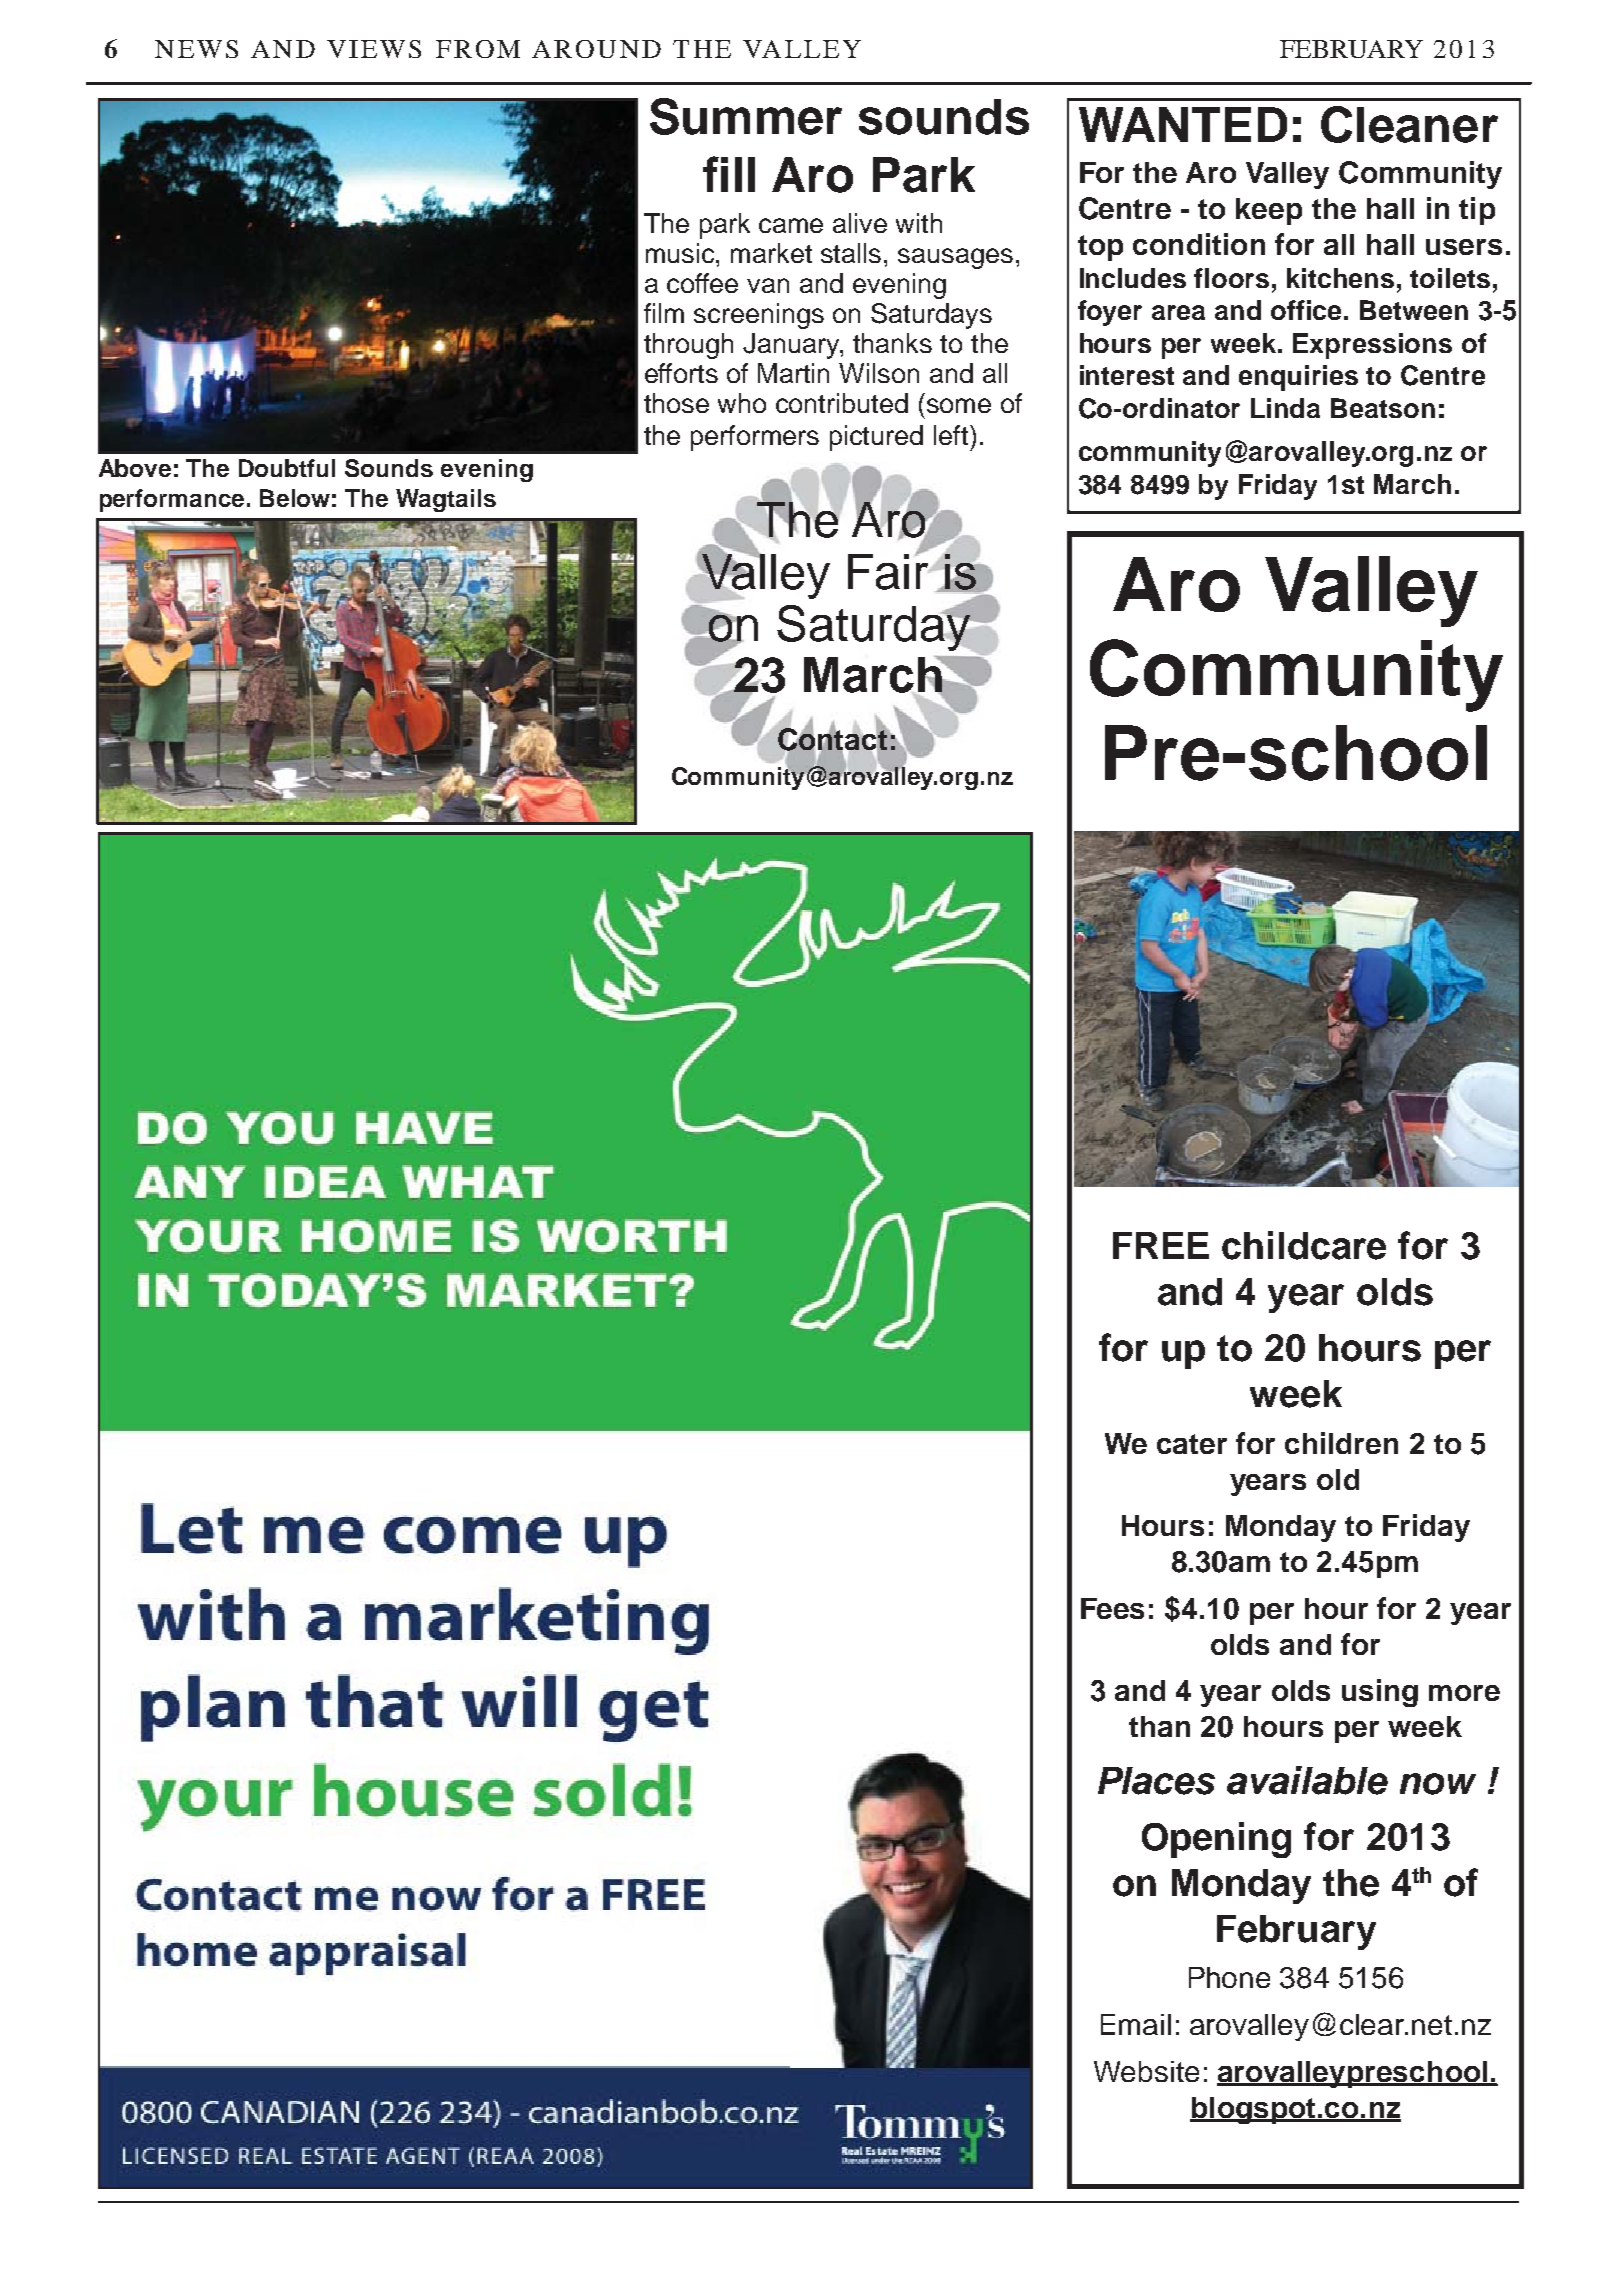 The image size is (1617, 2288). Describe the element at coordinates (1269, 211) in the screenshot. I see `keep` at that location.
